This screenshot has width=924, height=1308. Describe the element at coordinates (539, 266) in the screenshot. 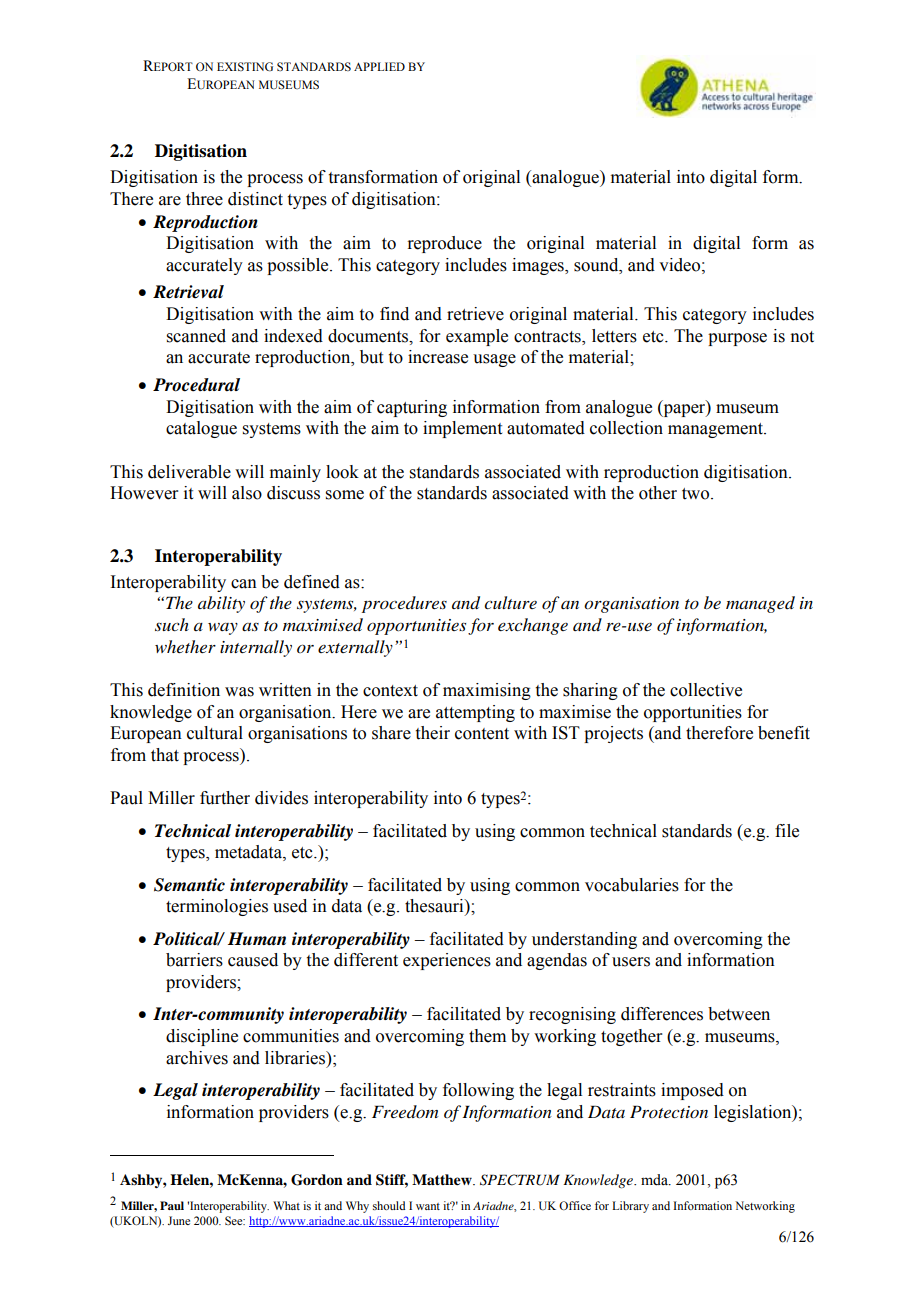

I see `images` at that location.
